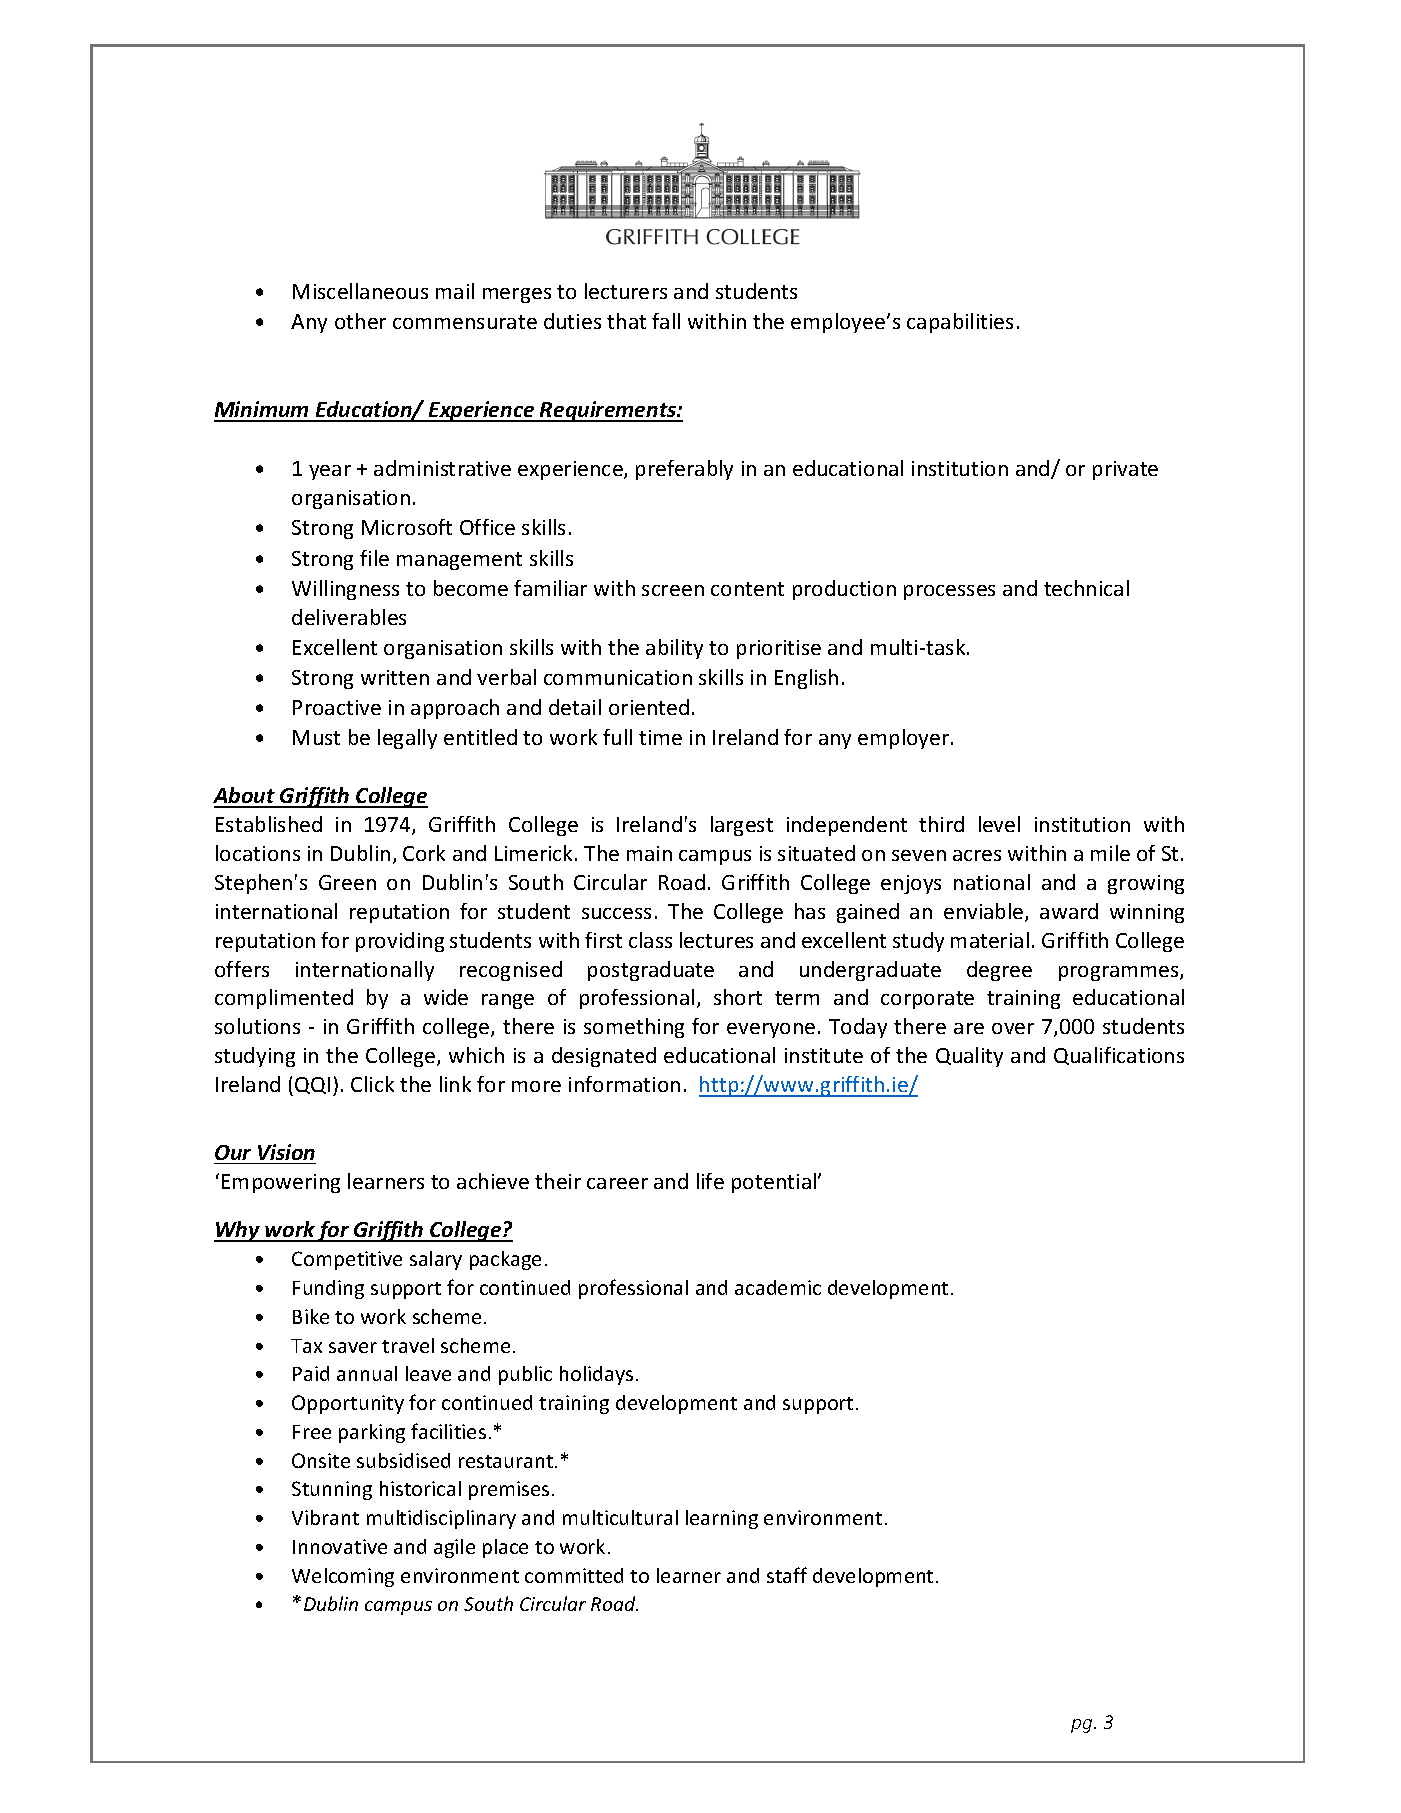  Describe the element at coordinates (349, 617) in the image. I see `deliverables` at that location.
